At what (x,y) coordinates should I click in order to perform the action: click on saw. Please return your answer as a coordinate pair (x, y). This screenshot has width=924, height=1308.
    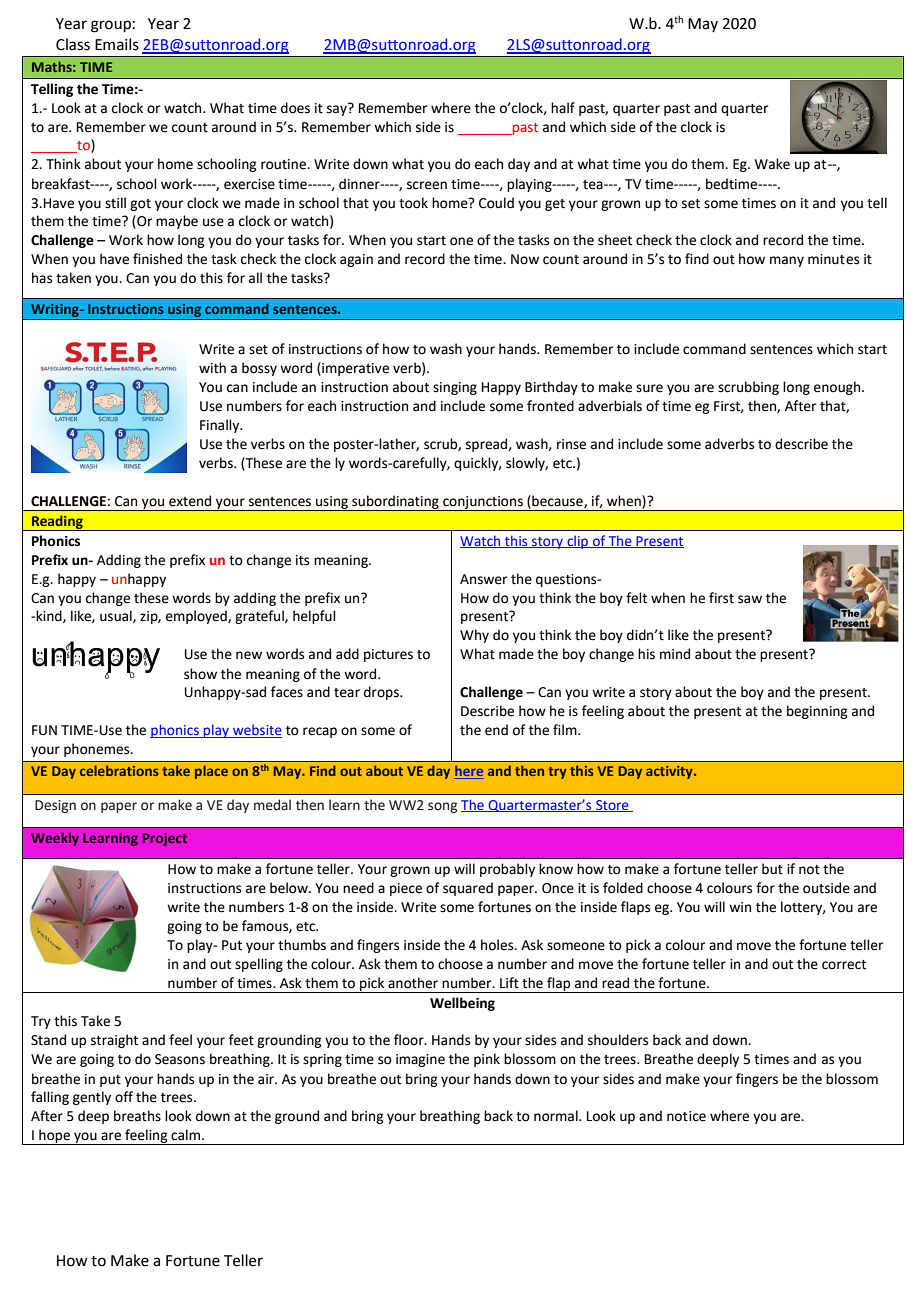
    Looking at the image, I should click on (750, 599).
